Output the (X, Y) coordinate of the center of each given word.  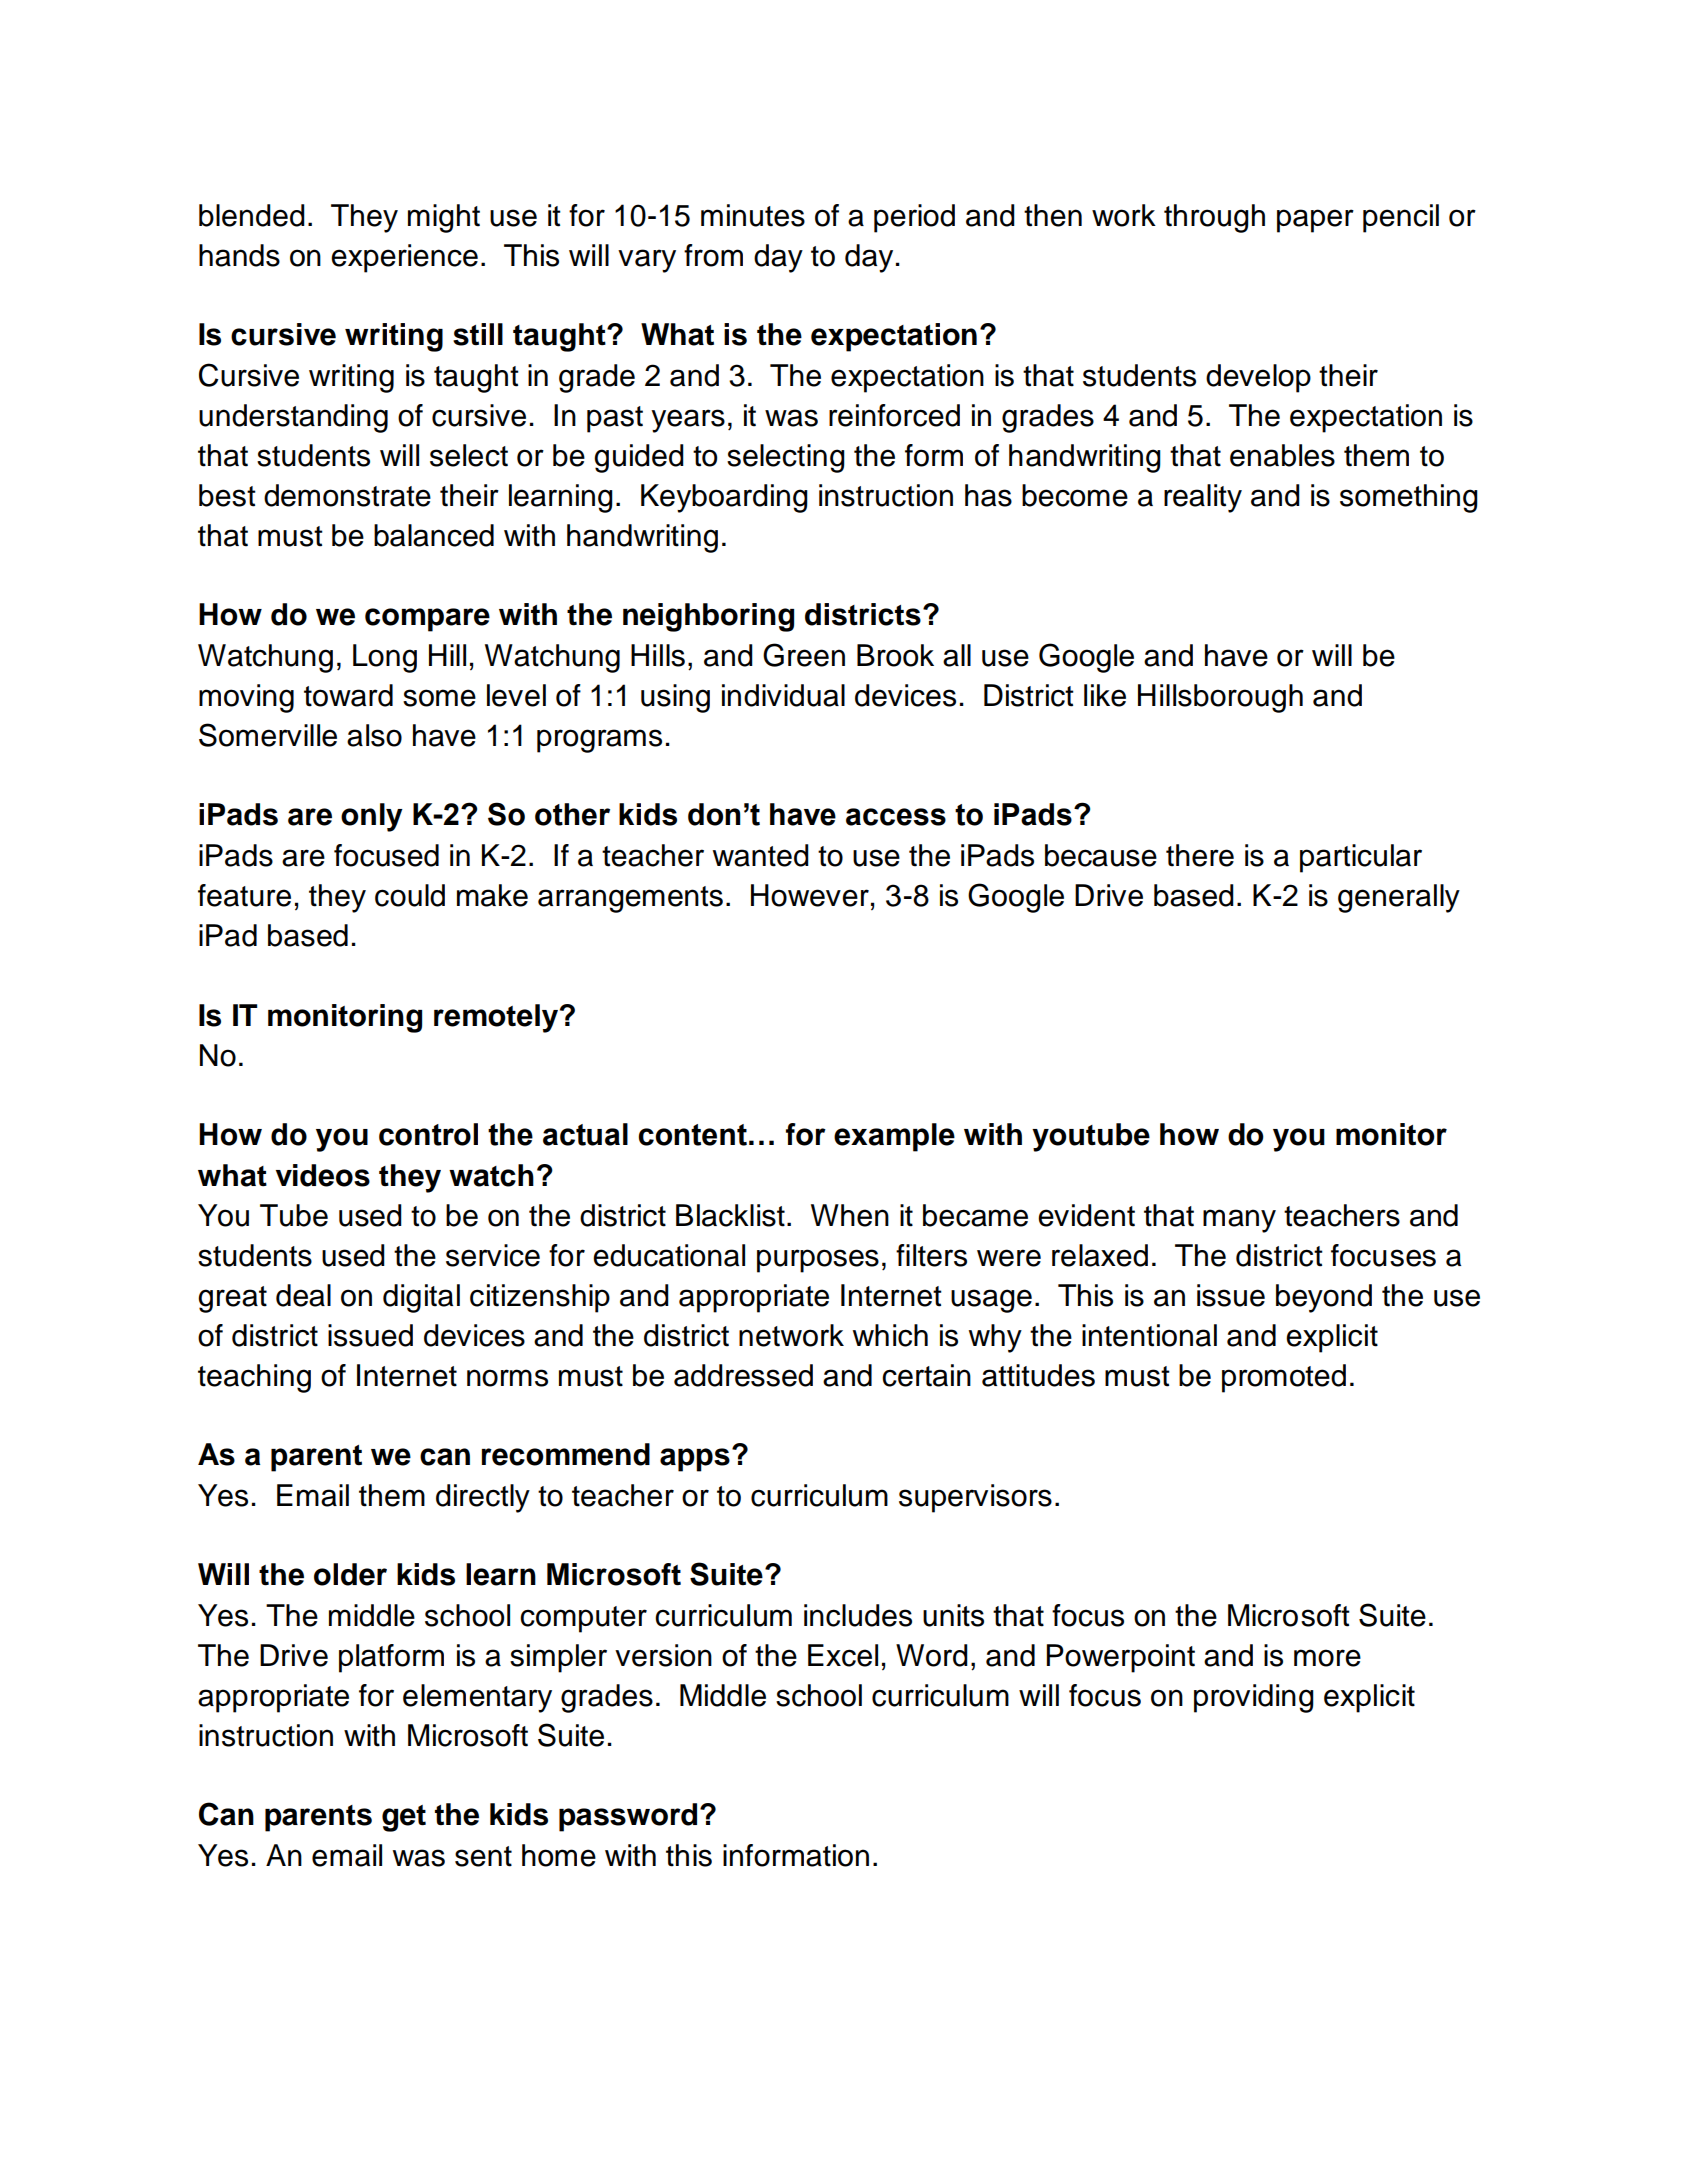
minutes (753, 215)
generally (1399, 898)
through (1214, 218)
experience (404, 258)
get (404, 1818)
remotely (497, 1018)
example (894, 1137)
